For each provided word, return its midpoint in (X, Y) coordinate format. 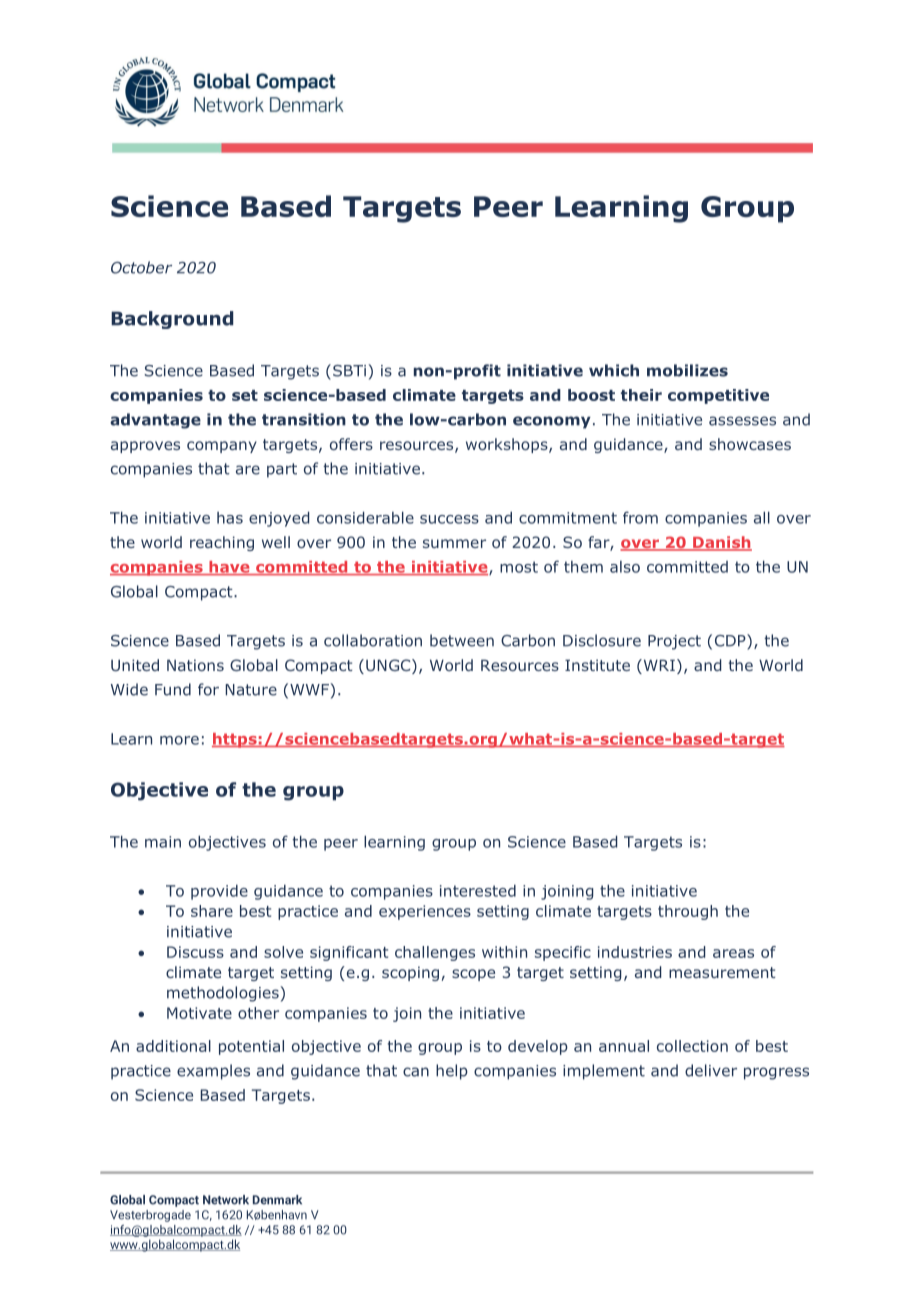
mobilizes (687, 370)
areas (733, 953)
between (462, 640)
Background (172, 320)
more (179, 740)
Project (674, 642)
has (230, 518)
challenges (435, 953)
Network (226, 1200)
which (614, 370)
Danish (721, 543)
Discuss (195, 952)
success (449, 519)
